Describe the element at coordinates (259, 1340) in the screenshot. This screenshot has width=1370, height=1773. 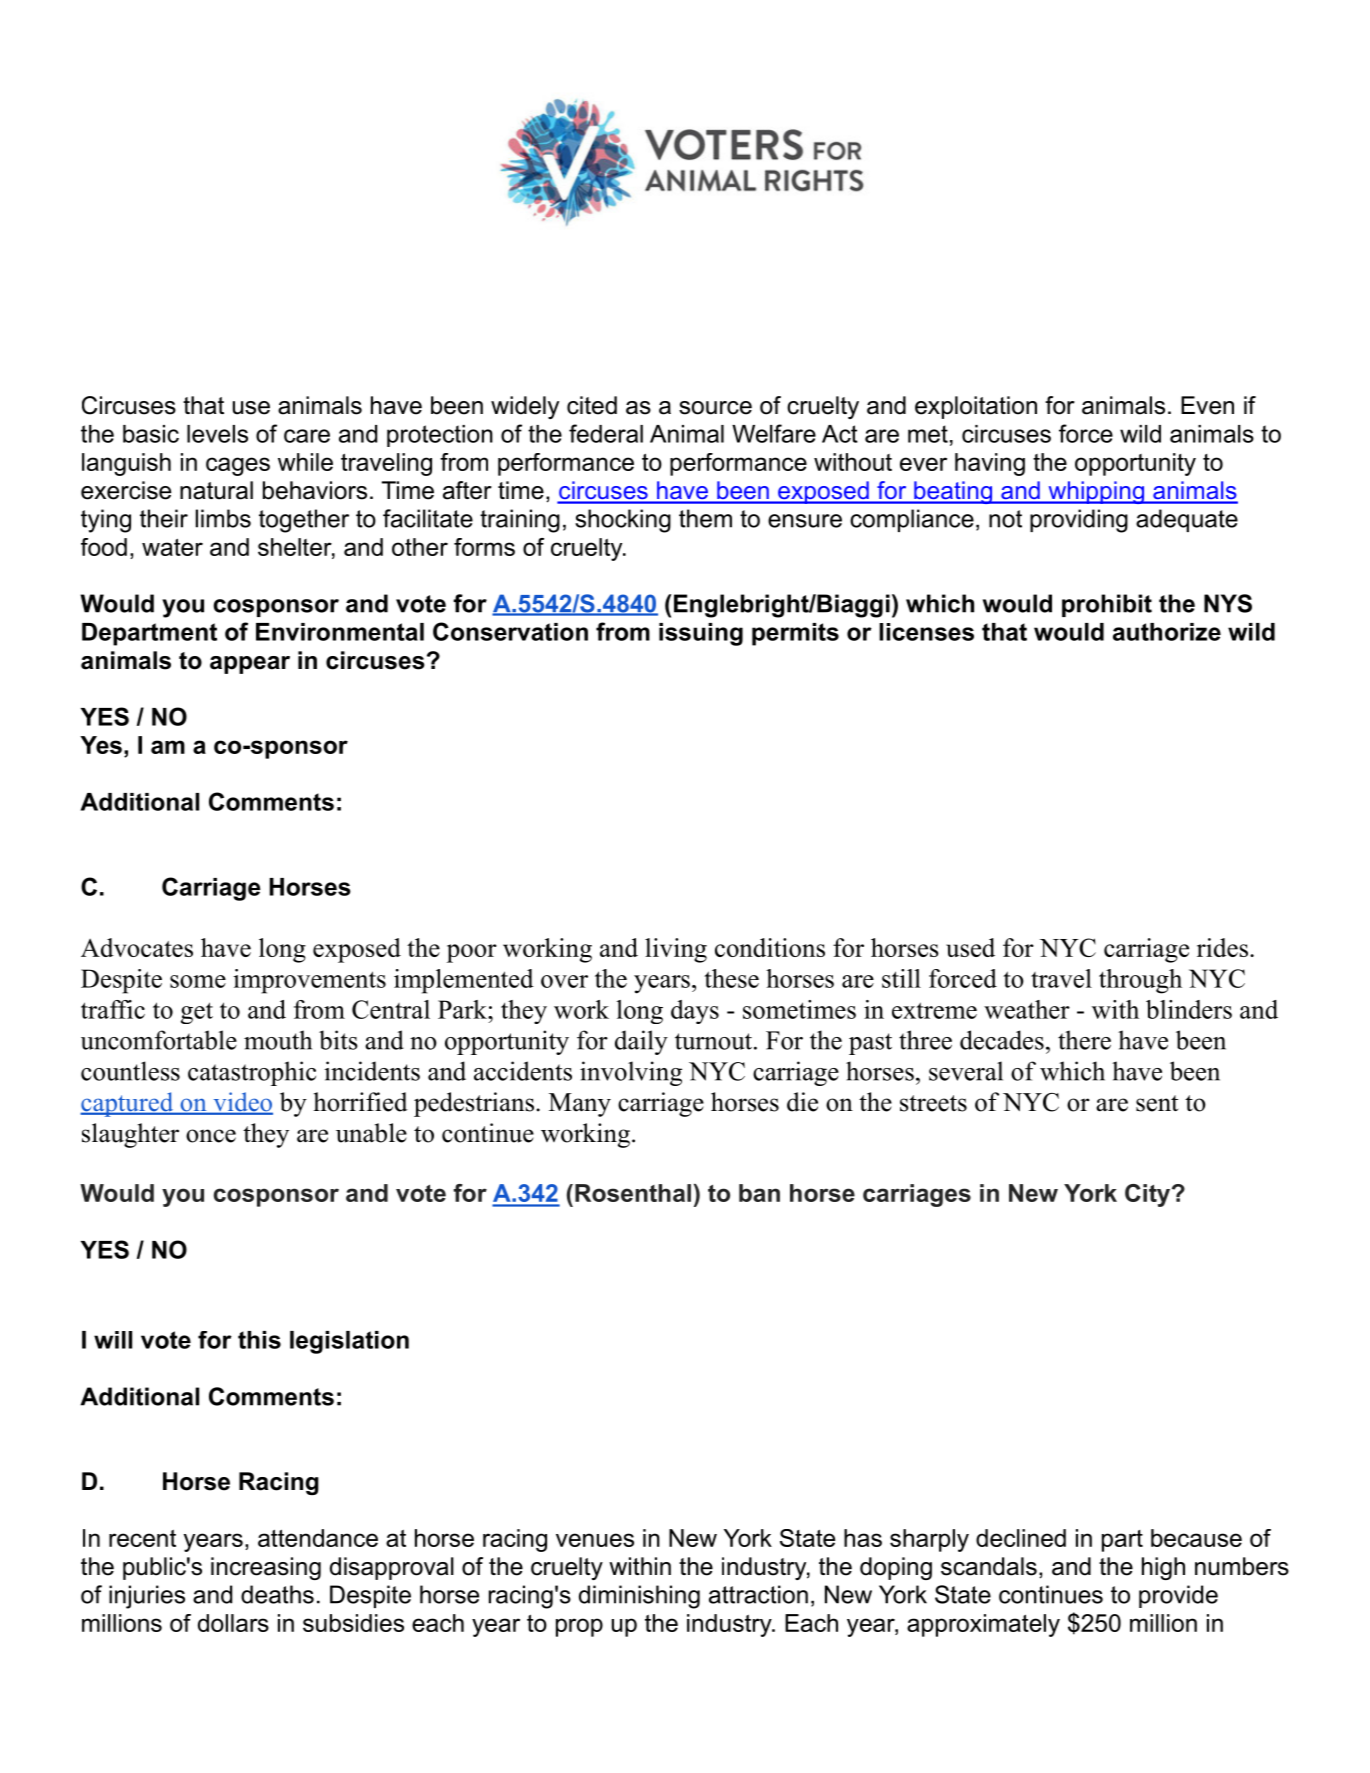
I see `this` at that location.
